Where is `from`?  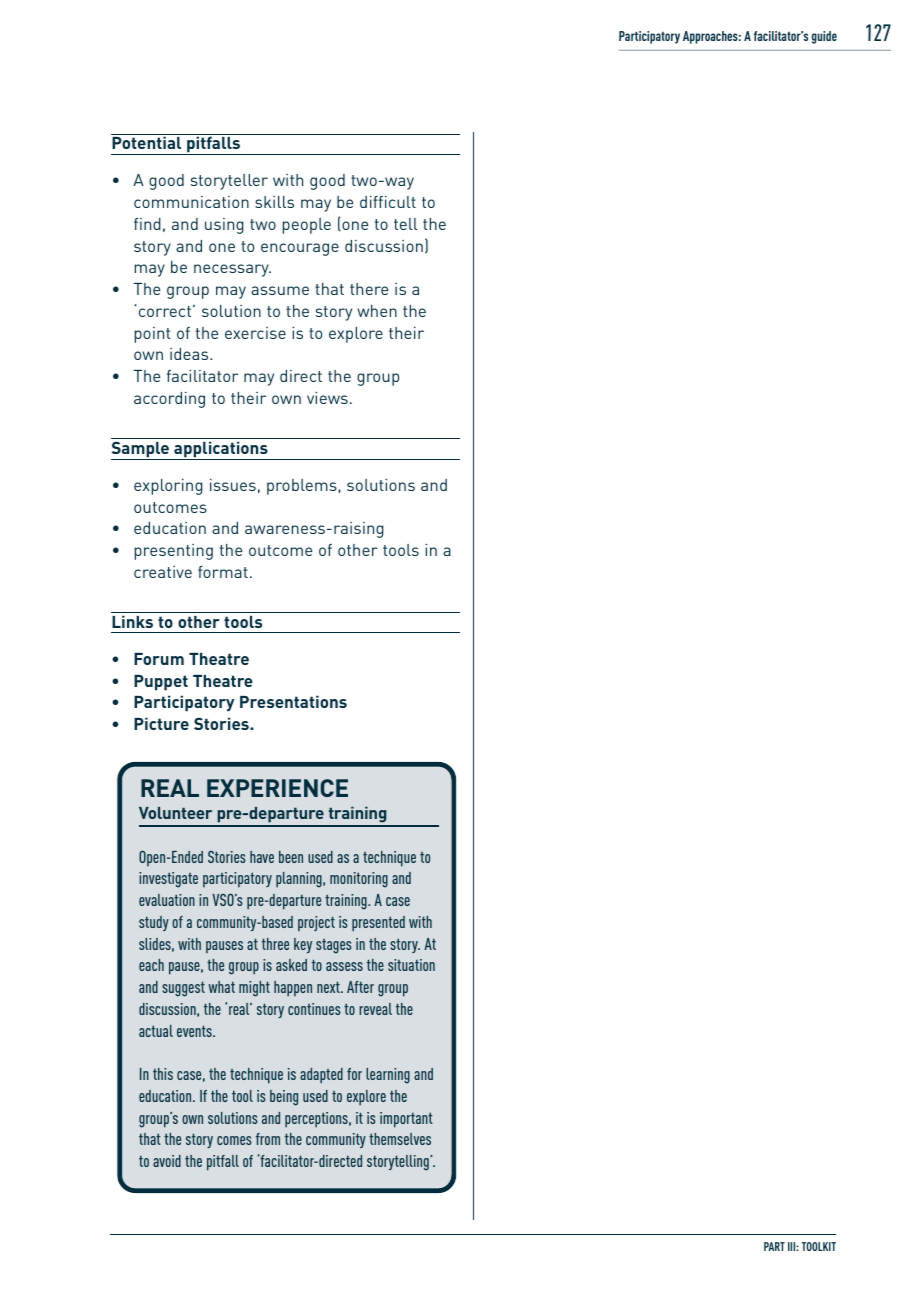
from is located at coordinates (268, 1139).
